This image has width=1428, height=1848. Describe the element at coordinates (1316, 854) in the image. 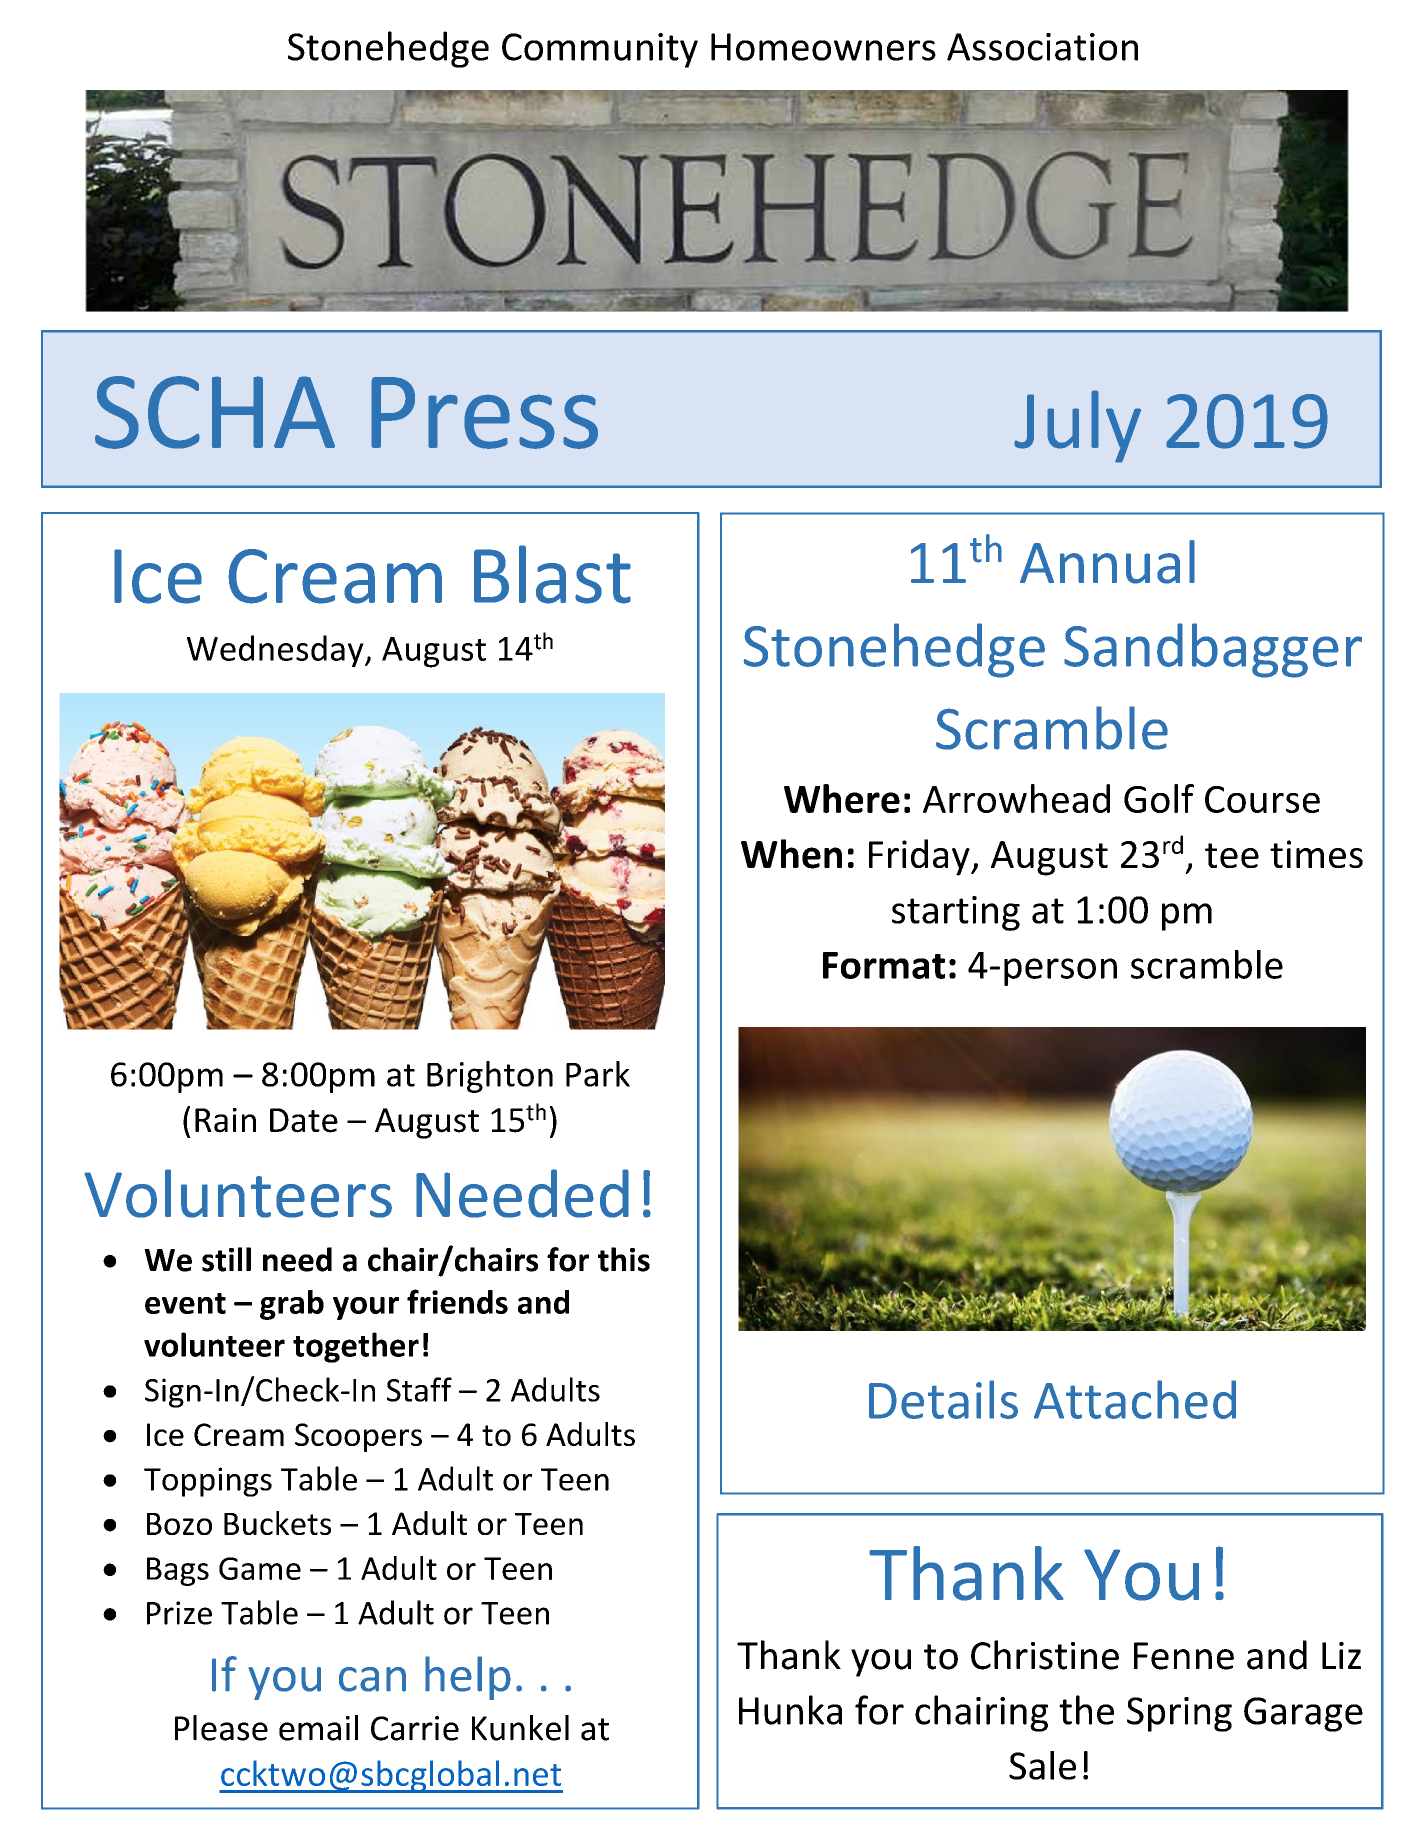

I see `times` at that location.
